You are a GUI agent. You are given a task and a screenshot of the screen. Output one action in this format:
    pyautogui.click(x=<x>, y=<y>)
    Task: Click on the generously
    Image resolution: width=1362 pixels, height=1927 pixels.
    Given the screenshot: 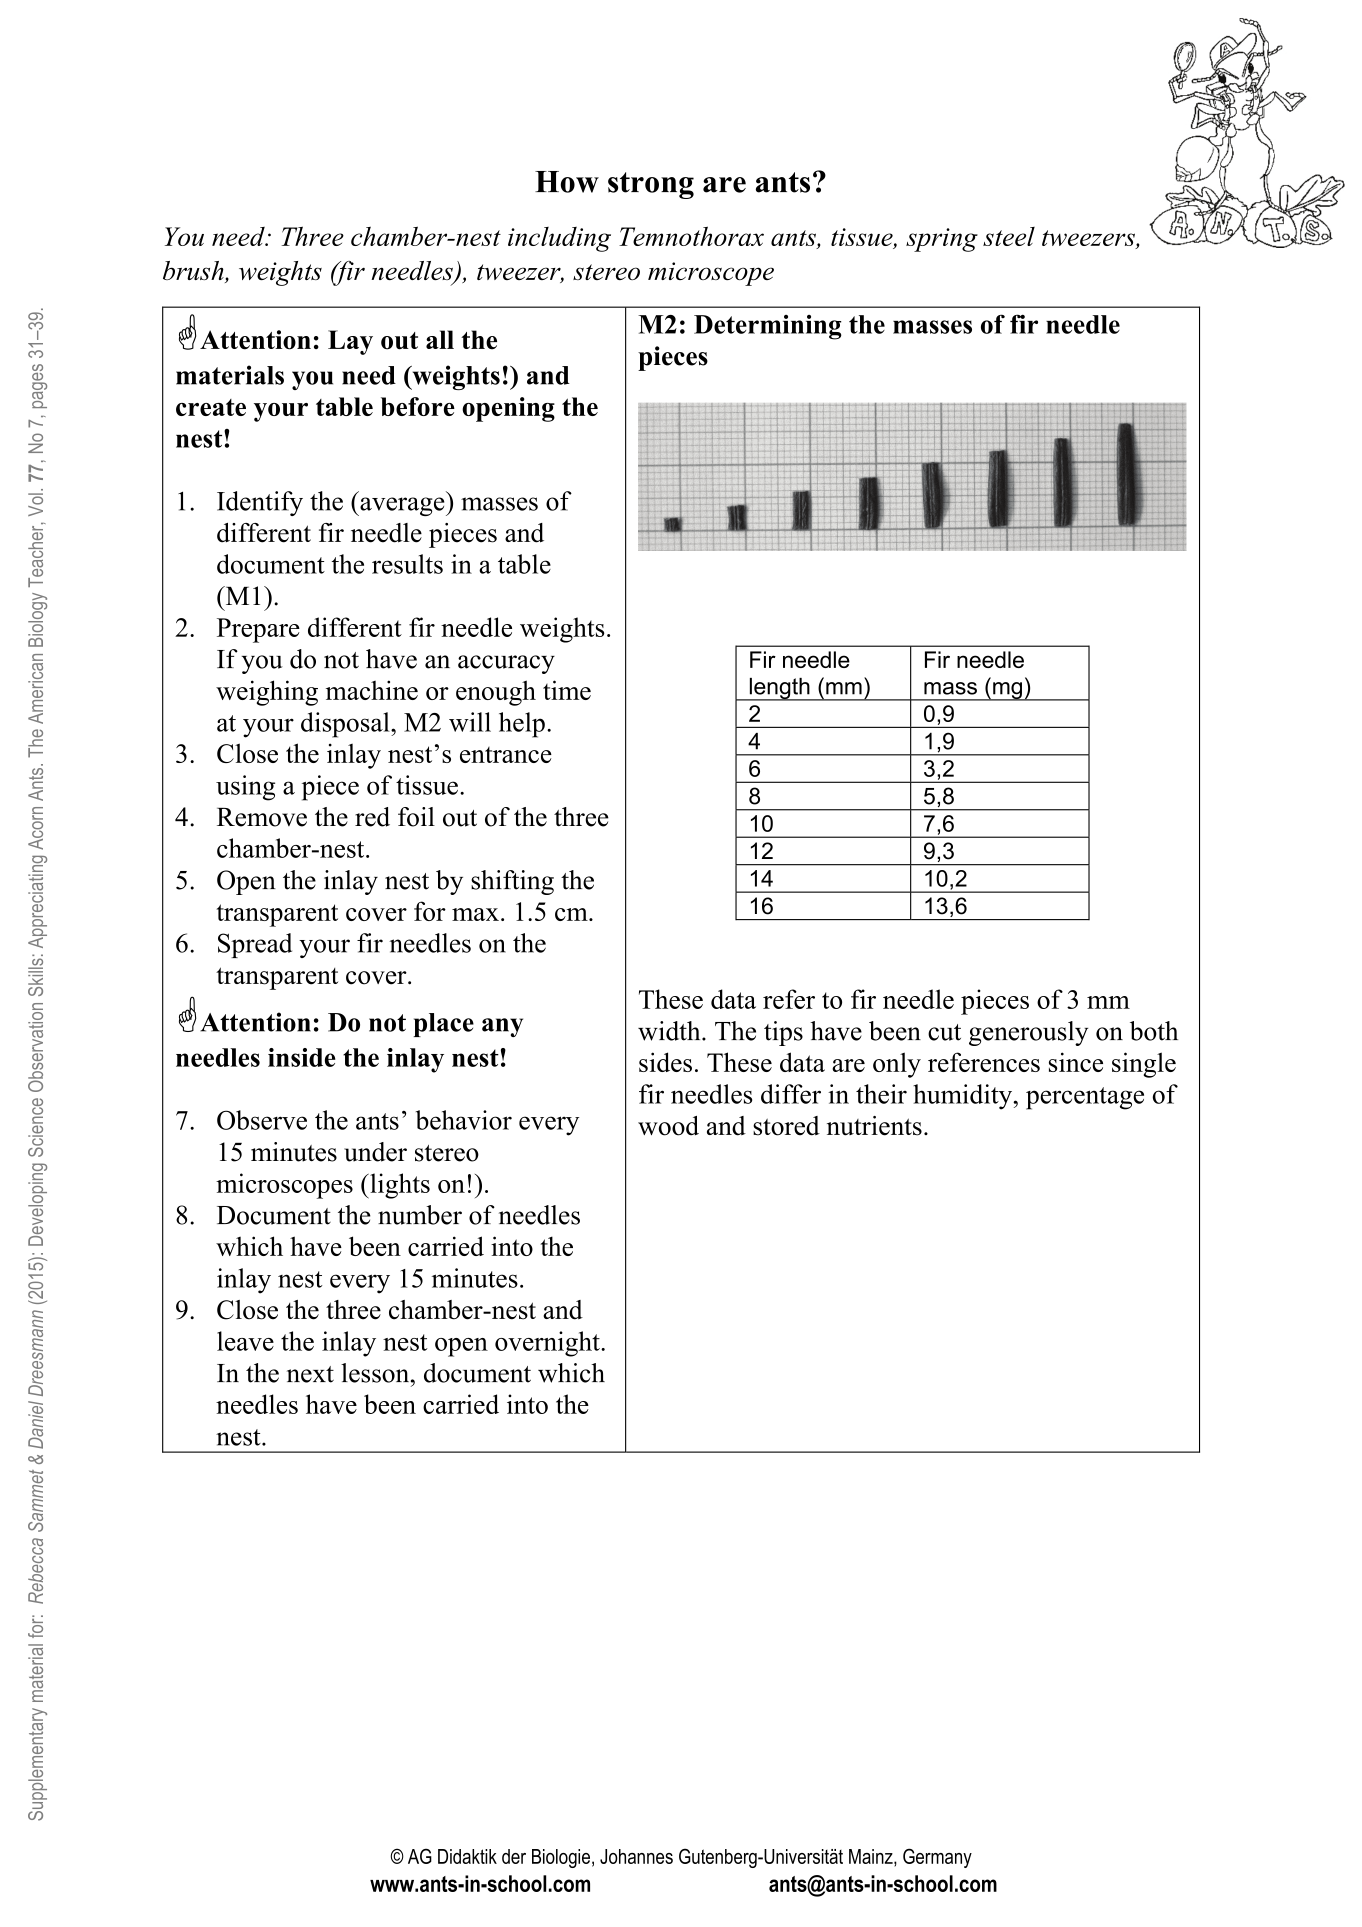 What is the action you would take?
    pyautogui.click(x=1028, y=1033)
